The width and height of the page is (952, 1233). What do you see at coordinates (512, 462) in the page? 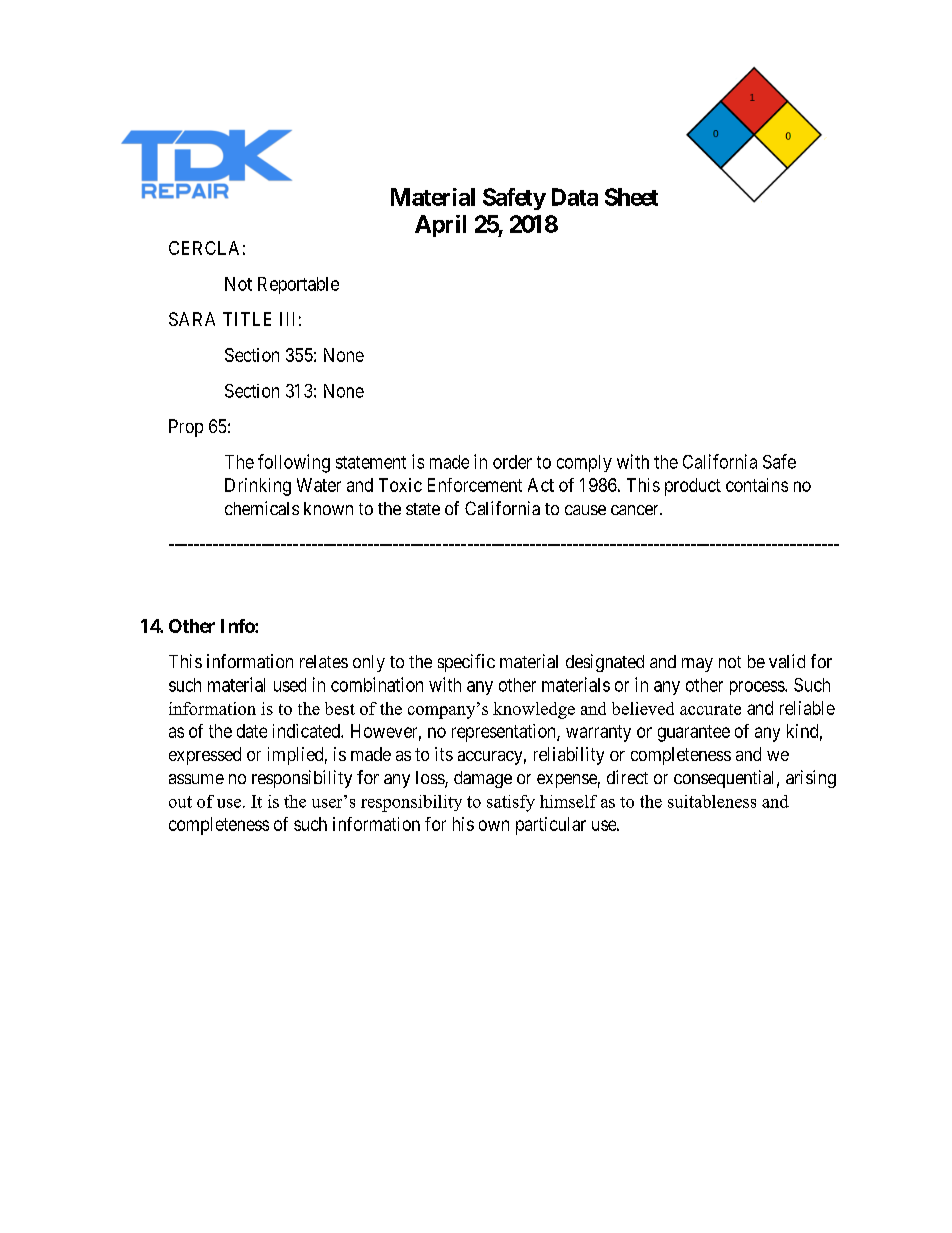
I see `order` at bounding box center [512, 462].
